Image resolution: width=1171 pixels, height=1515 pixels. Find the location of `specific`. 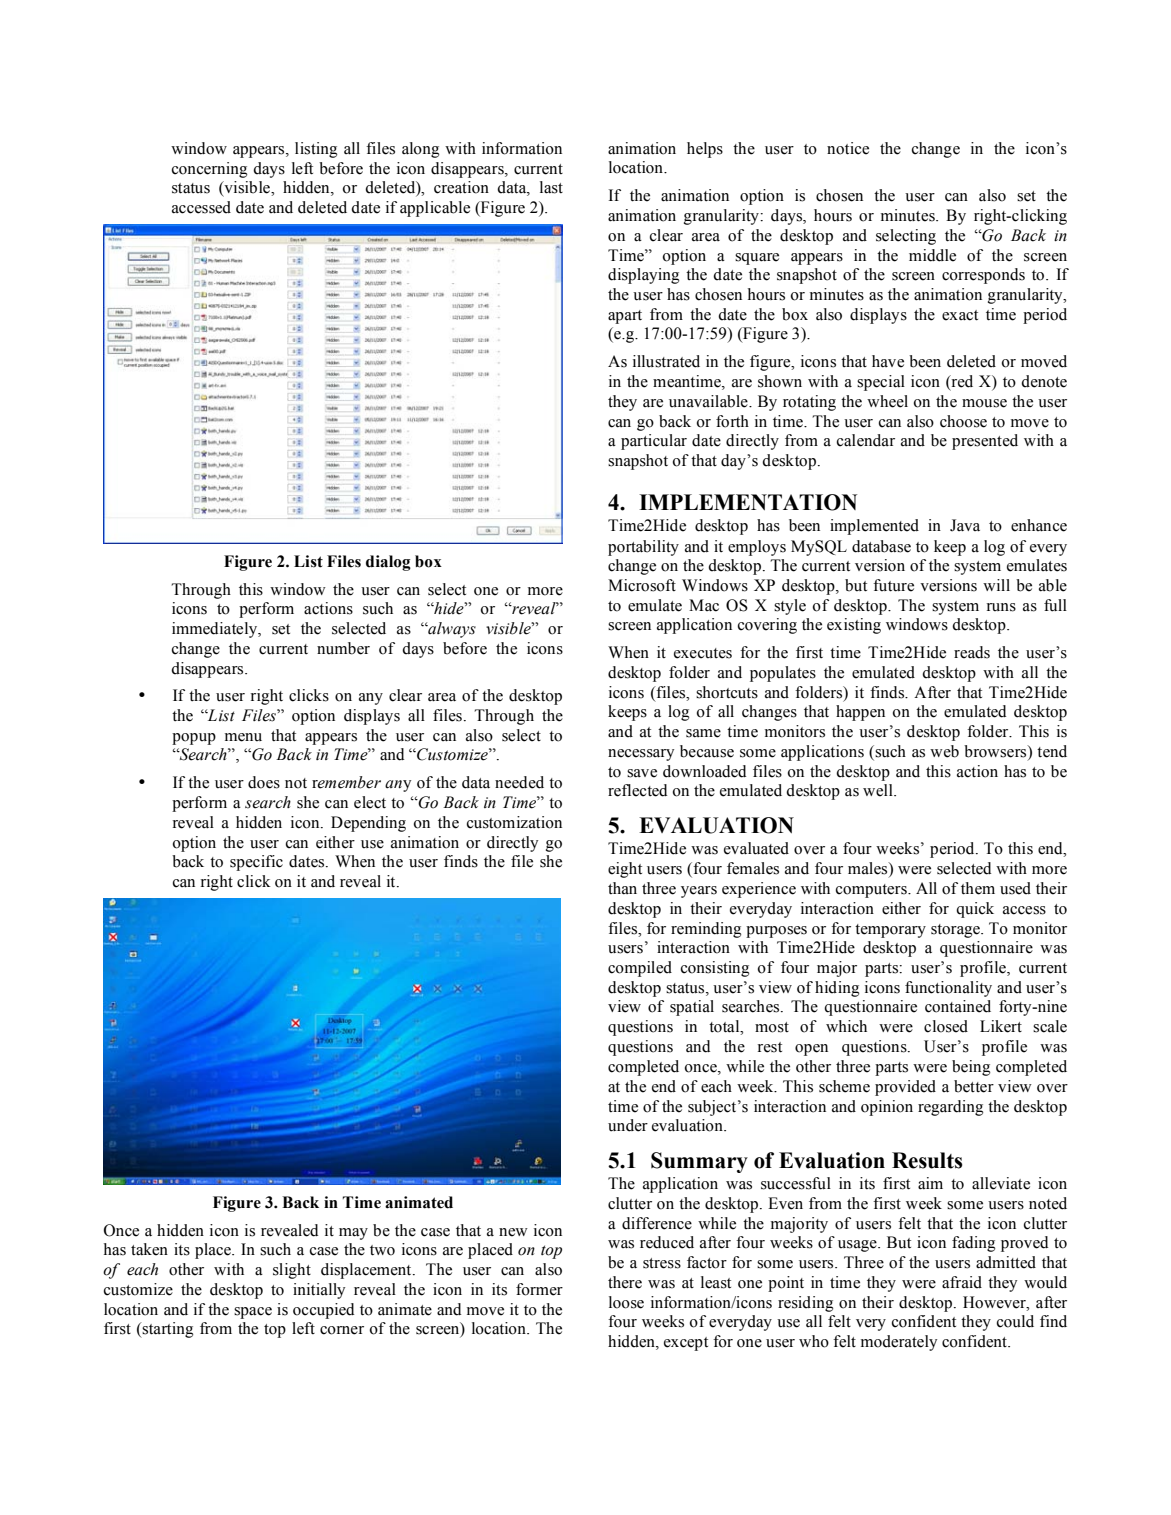

specific is located at coordinates (256, 863).
